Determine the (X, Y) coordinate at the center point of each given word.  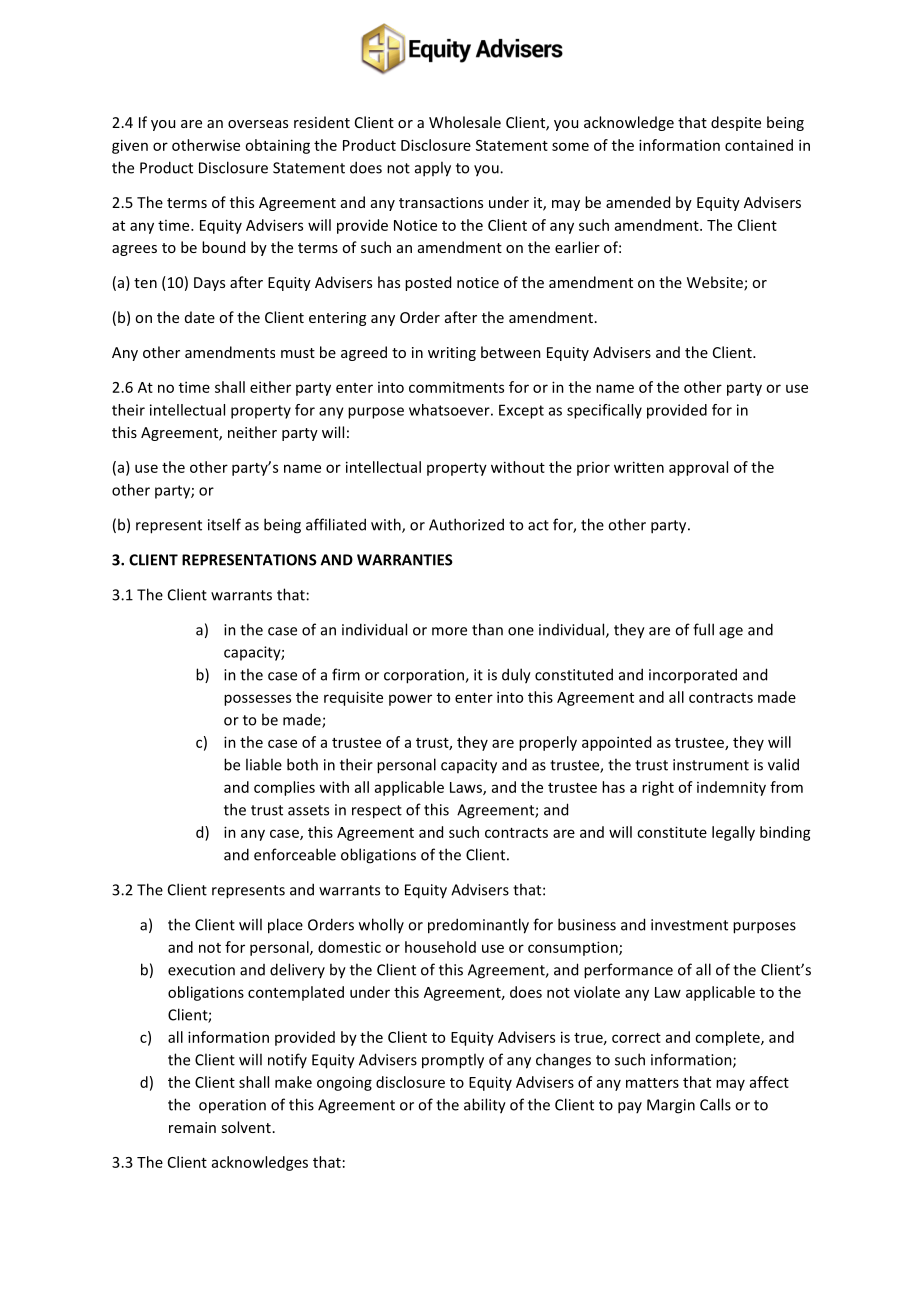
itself (224, 524)
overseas (258, 124)
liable (264, 764)
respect (377, 812)
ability (485, 1106)
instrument (711, 765)
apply (433, 169)
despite (736, 123)
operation (232, 1106)
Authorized (466, 524)
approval (698, 468)
